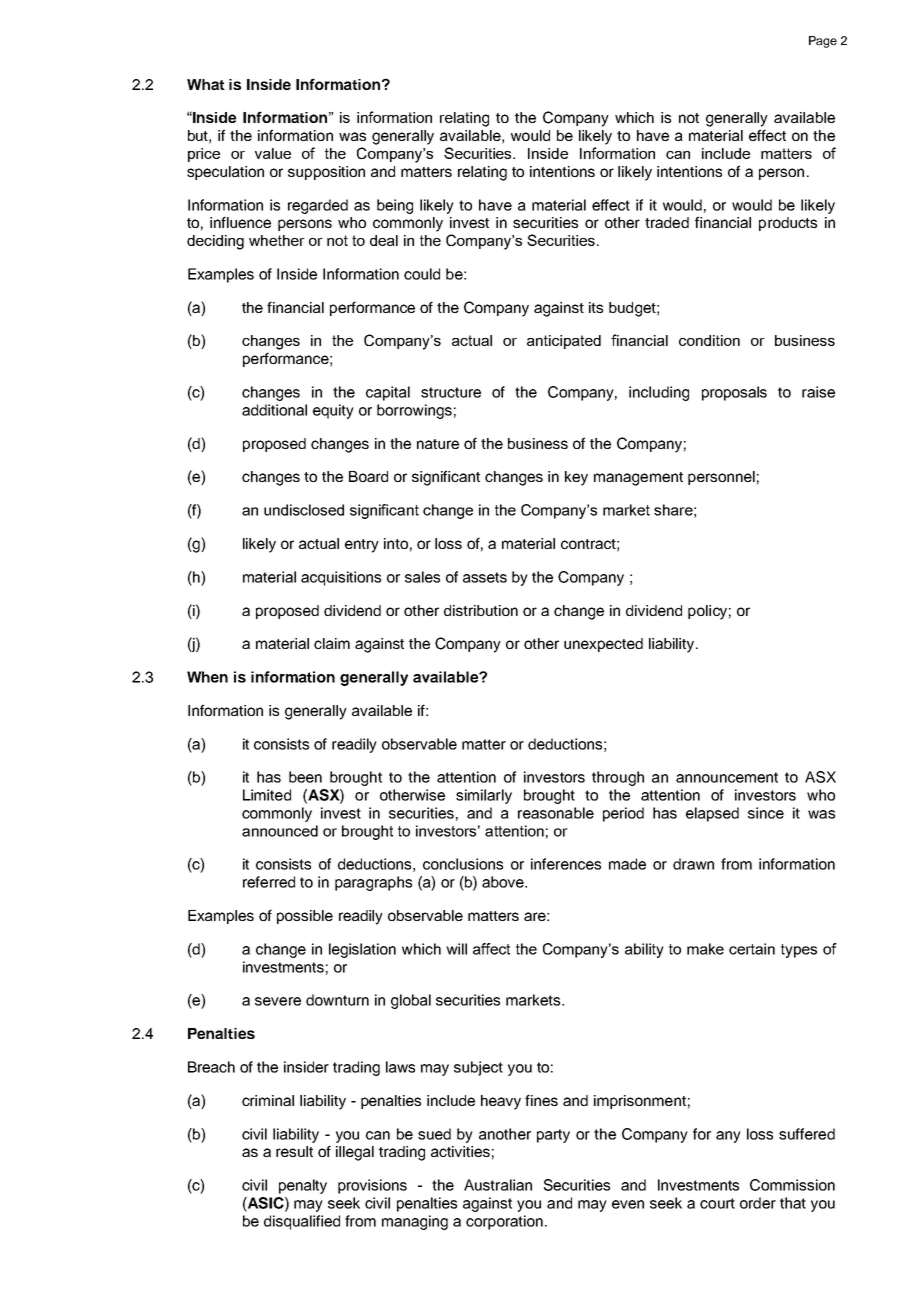  Describe the element at coordinates (766, 813) in the page. I see `since` at that location.
